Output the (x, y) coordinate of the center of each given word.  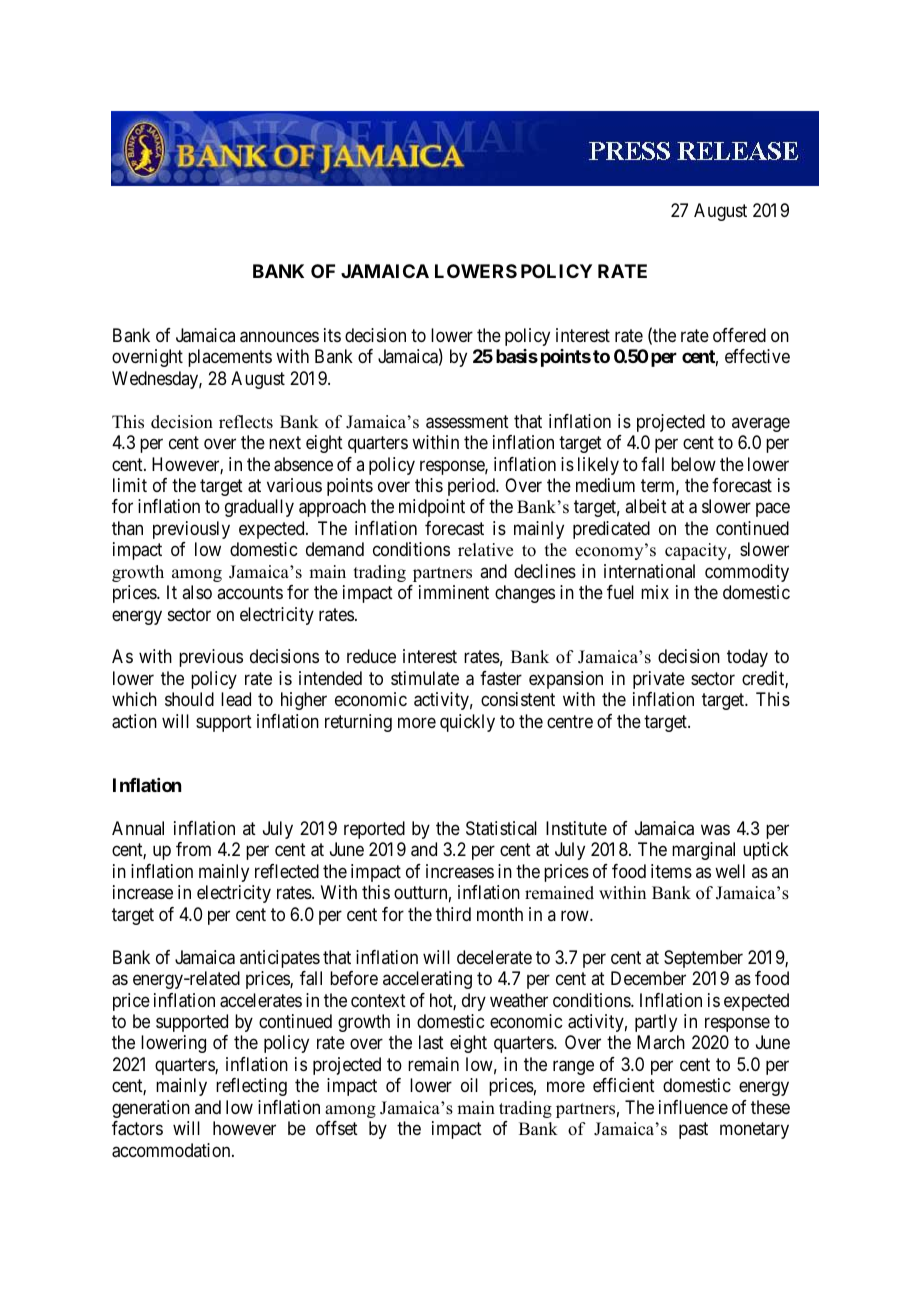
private (659, 680)
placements (230, 358)
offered (739, 335)
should (189, 699)
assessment (467, 422)
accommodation (172, 1150)
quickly (467, 723)
